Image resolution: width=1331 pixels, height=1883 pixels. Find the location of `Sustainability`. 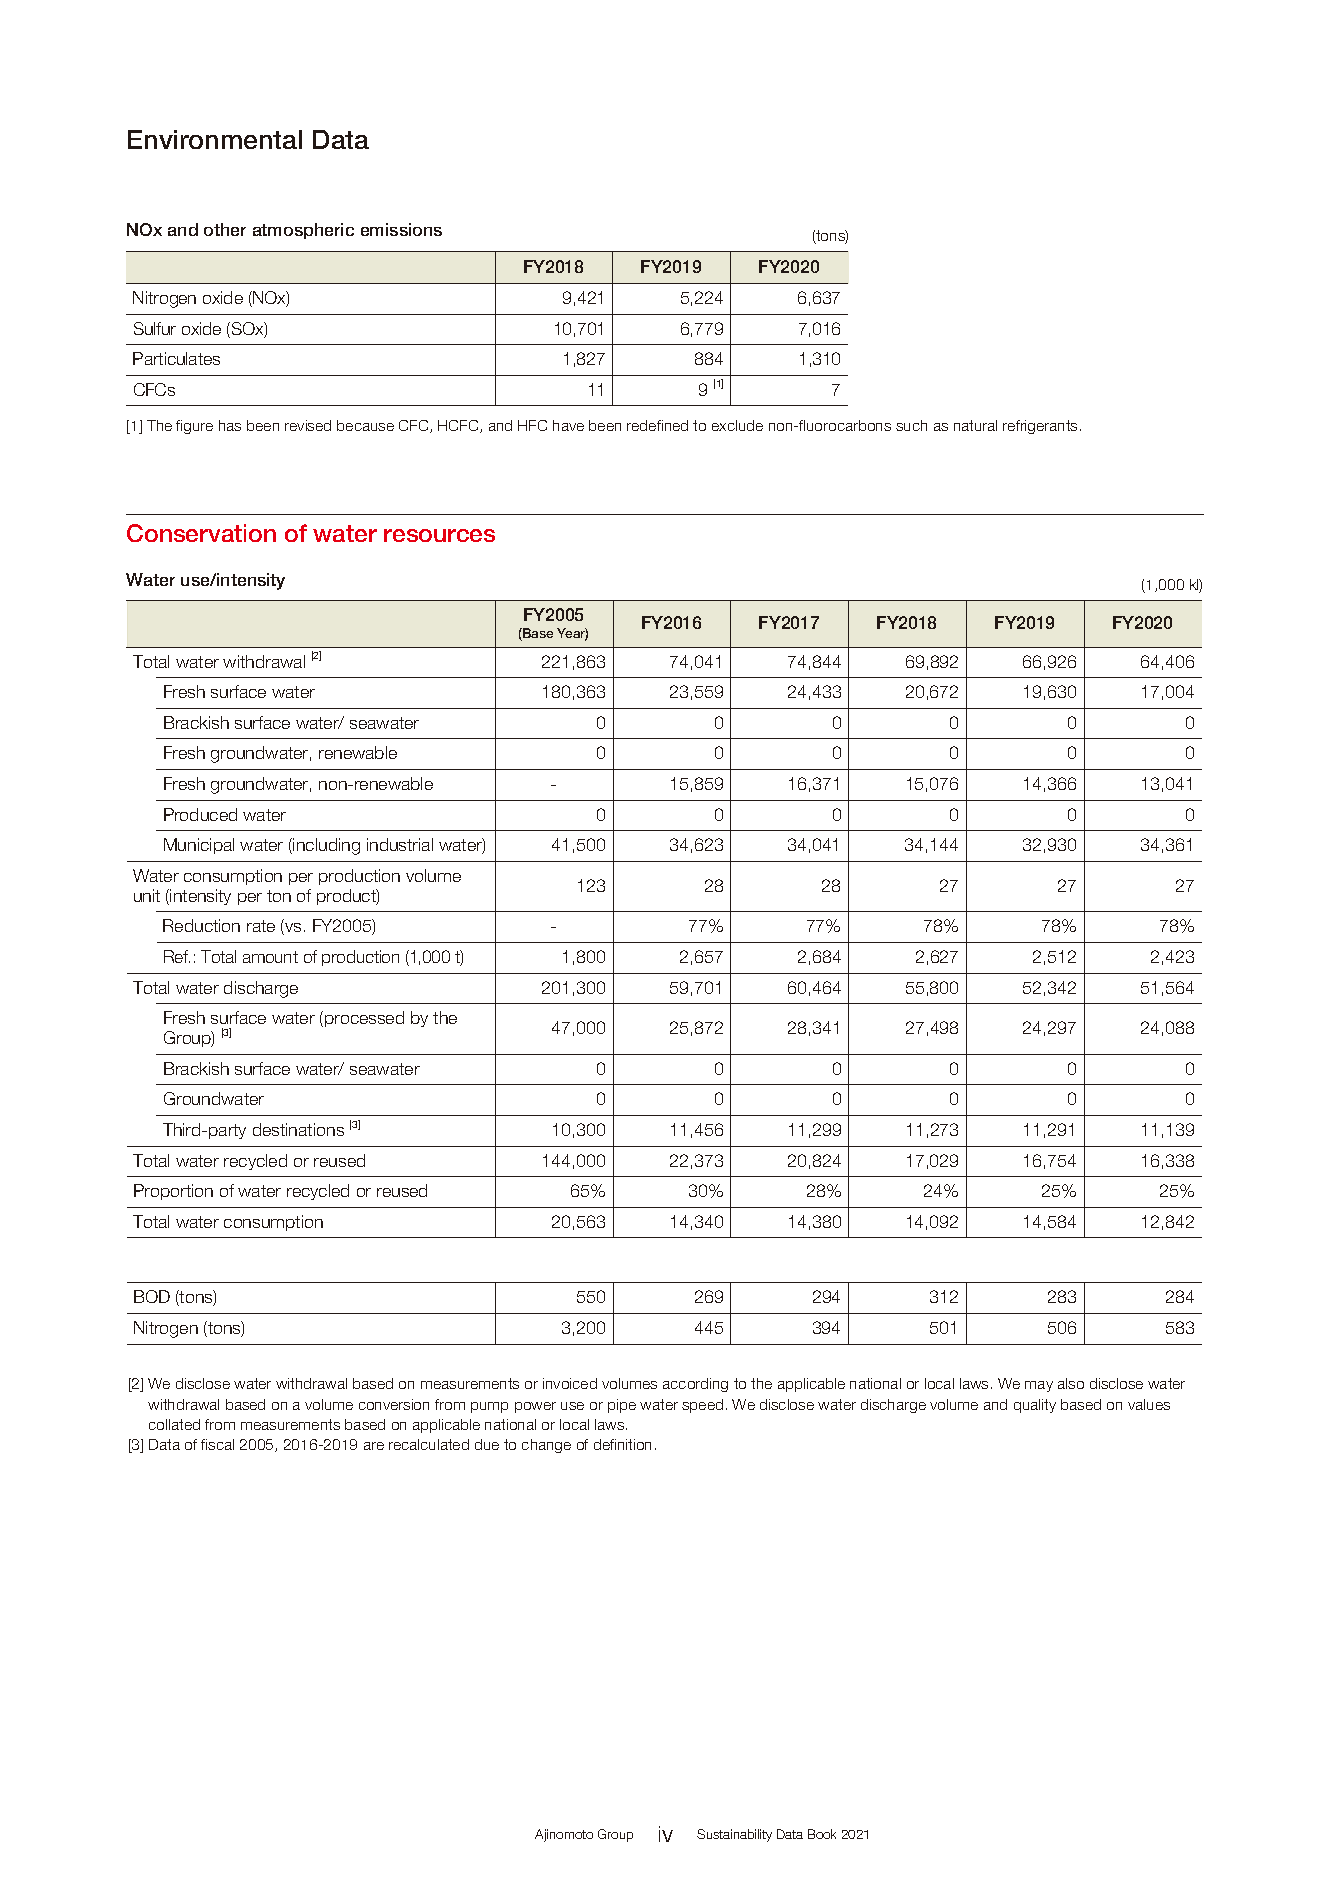

Sustainability is located at coordinates (734, 1835).
